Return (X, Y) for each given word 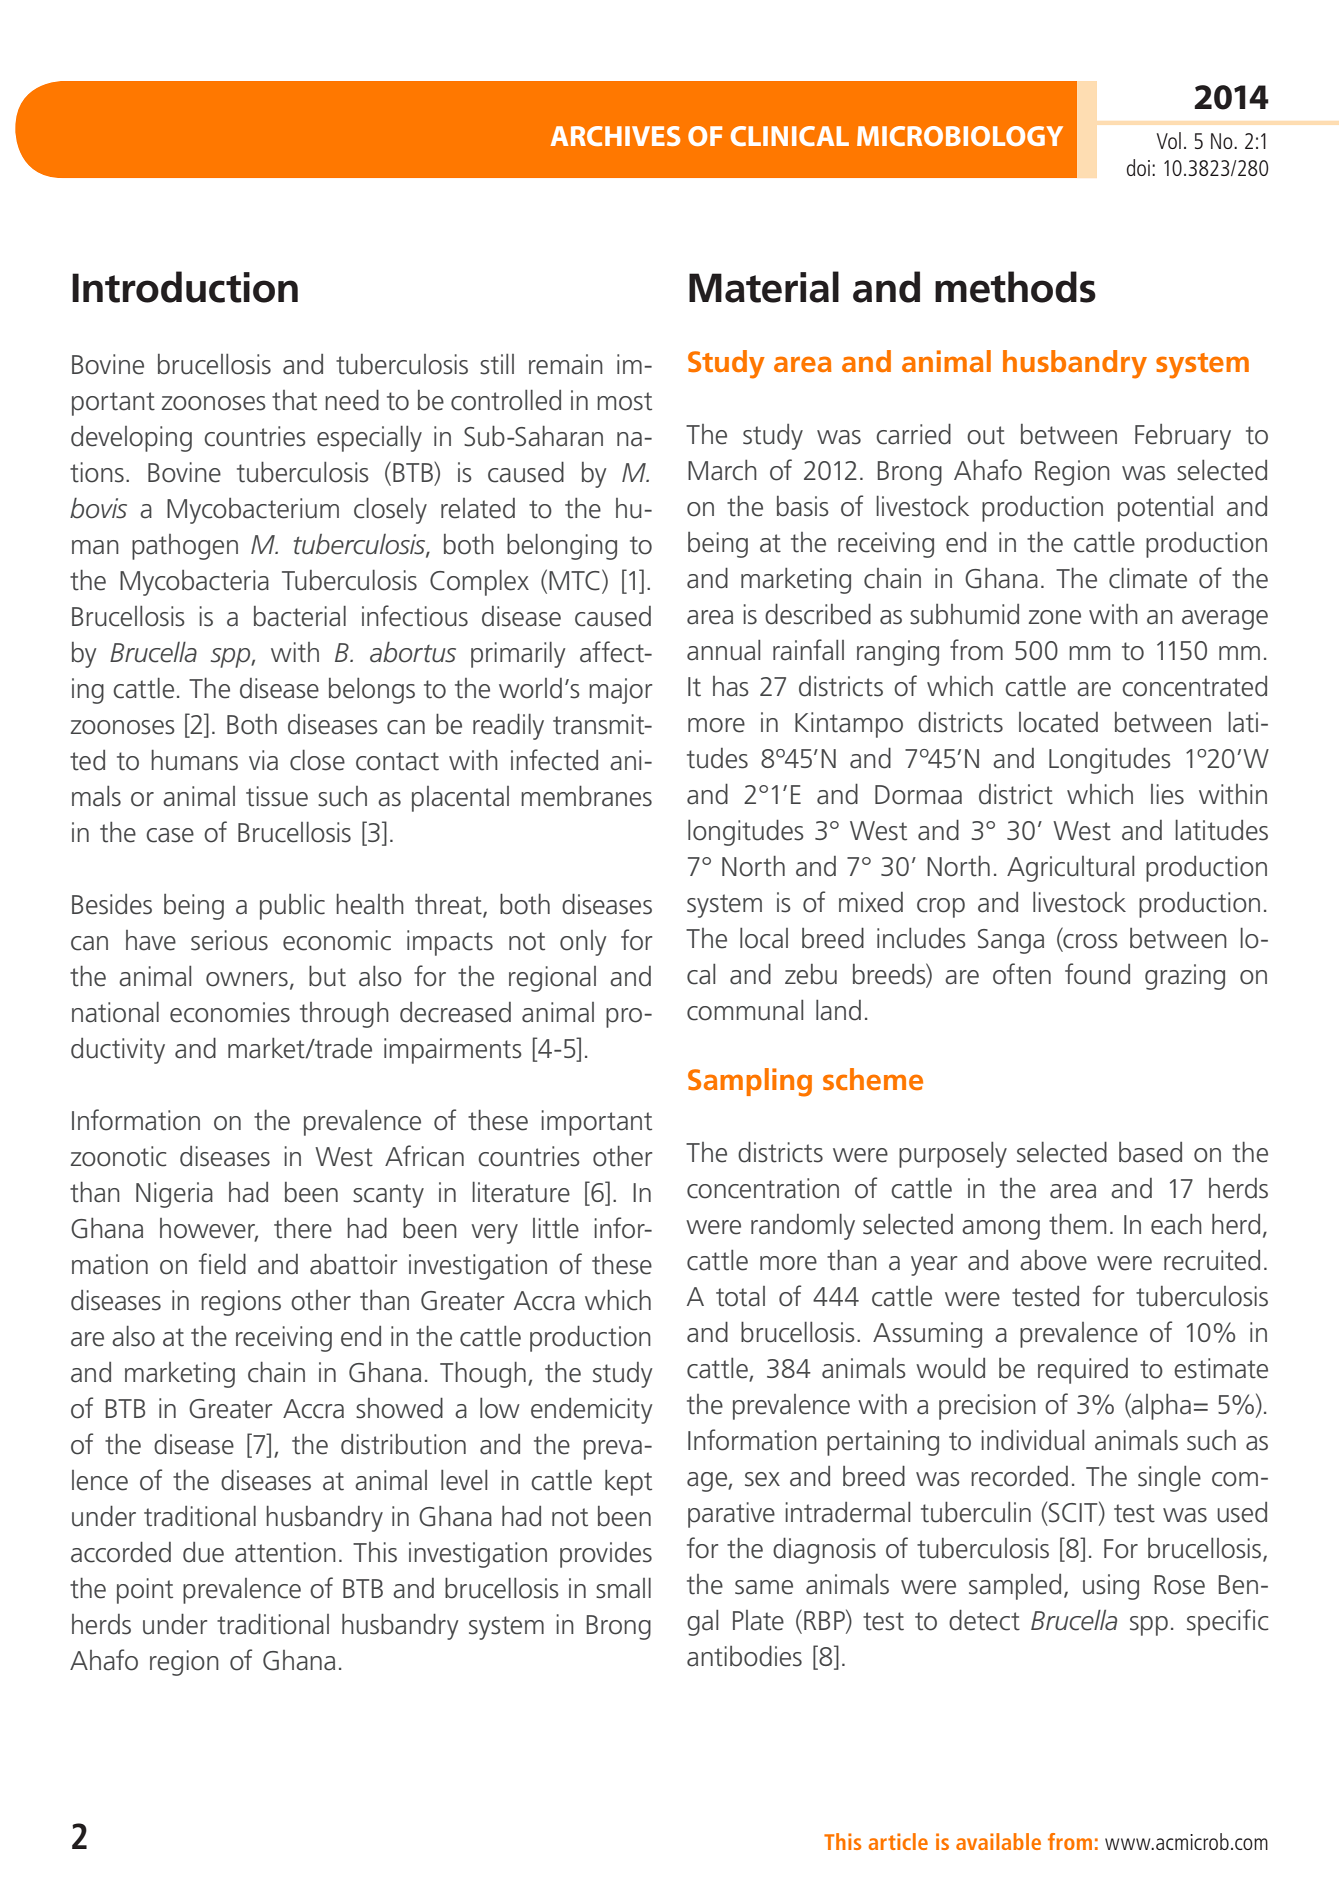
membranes (586, 796)
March (722, 470)
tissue (277, 796)
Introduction (185, 287)
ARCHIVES (615, 136)
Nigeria (174, 1195)
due (203, 1552)
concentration (763, 1188)
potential (1165, 509)
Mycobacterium (253, 511)
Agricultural (1070, 869)
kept (628, 1483)
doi (1140, 167)
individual (1032, 1440)
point (145, 1591)
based (1150, 1152)
